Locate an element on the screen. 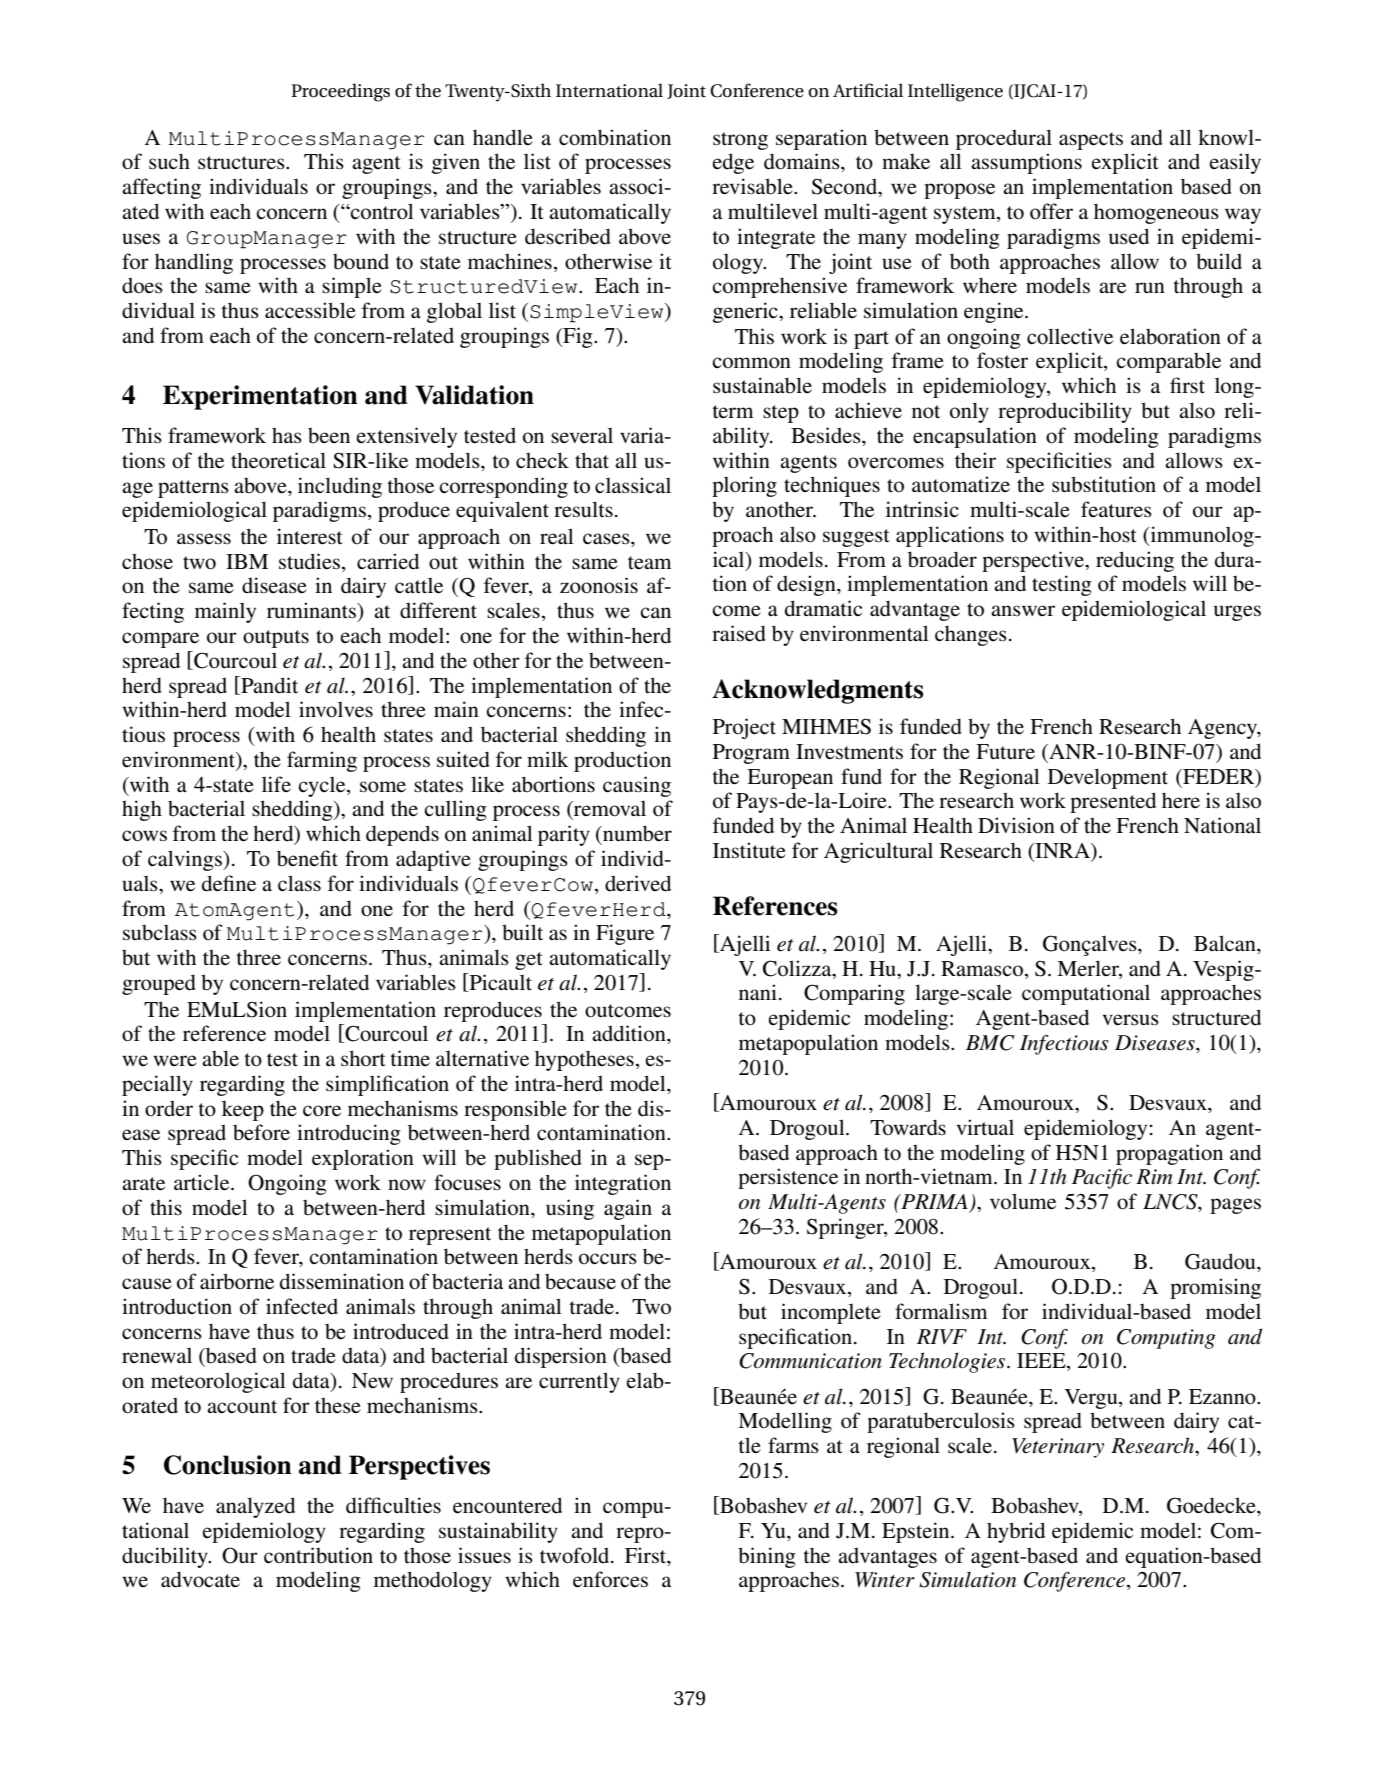 The width and height of the screenshot is (1384, 1791). analyzed is located at coordinates (255, 1507).
